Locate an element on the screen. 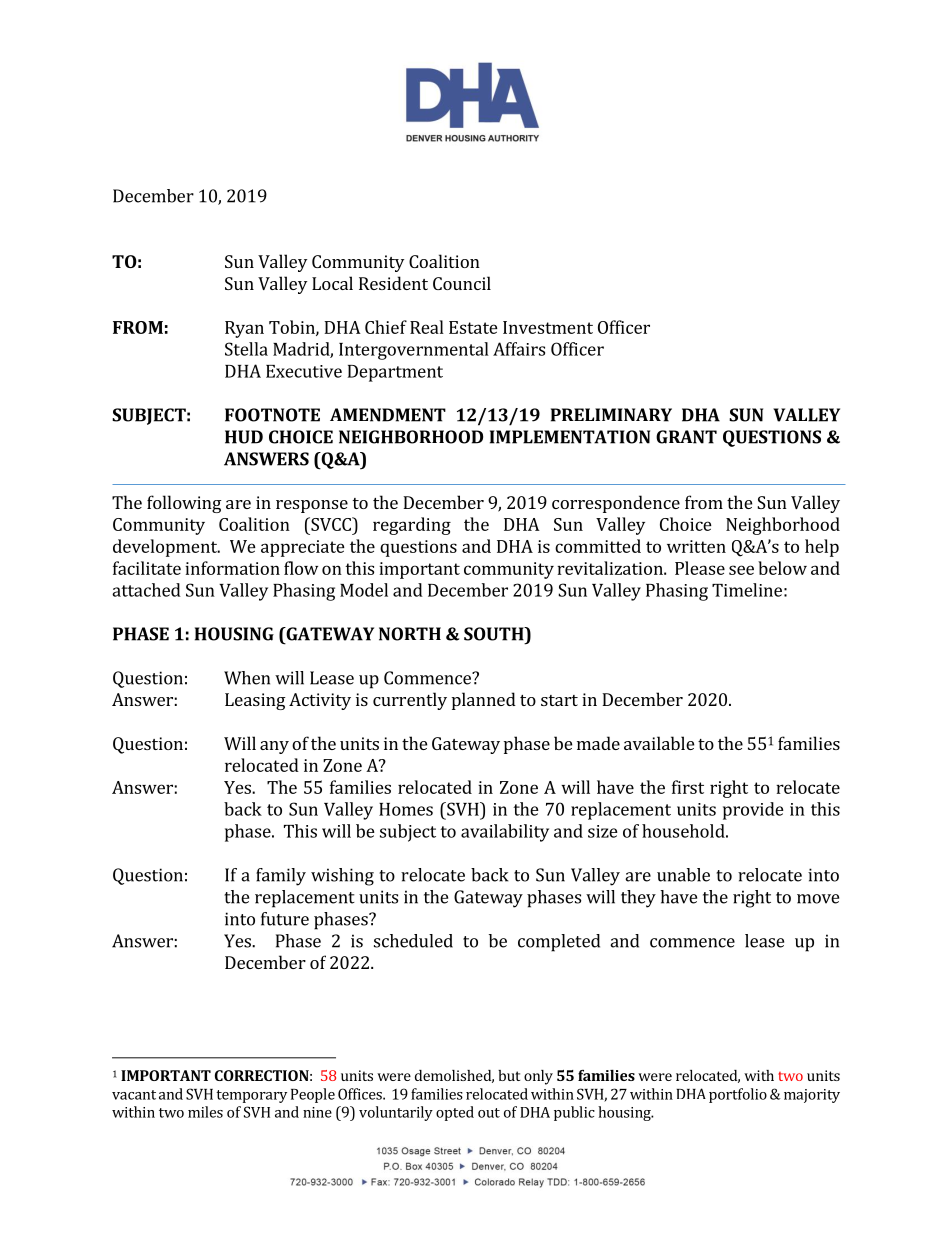 The height and width of the screenshot is (1233, 952). portfolio is located at coordinates (738, 1095).
